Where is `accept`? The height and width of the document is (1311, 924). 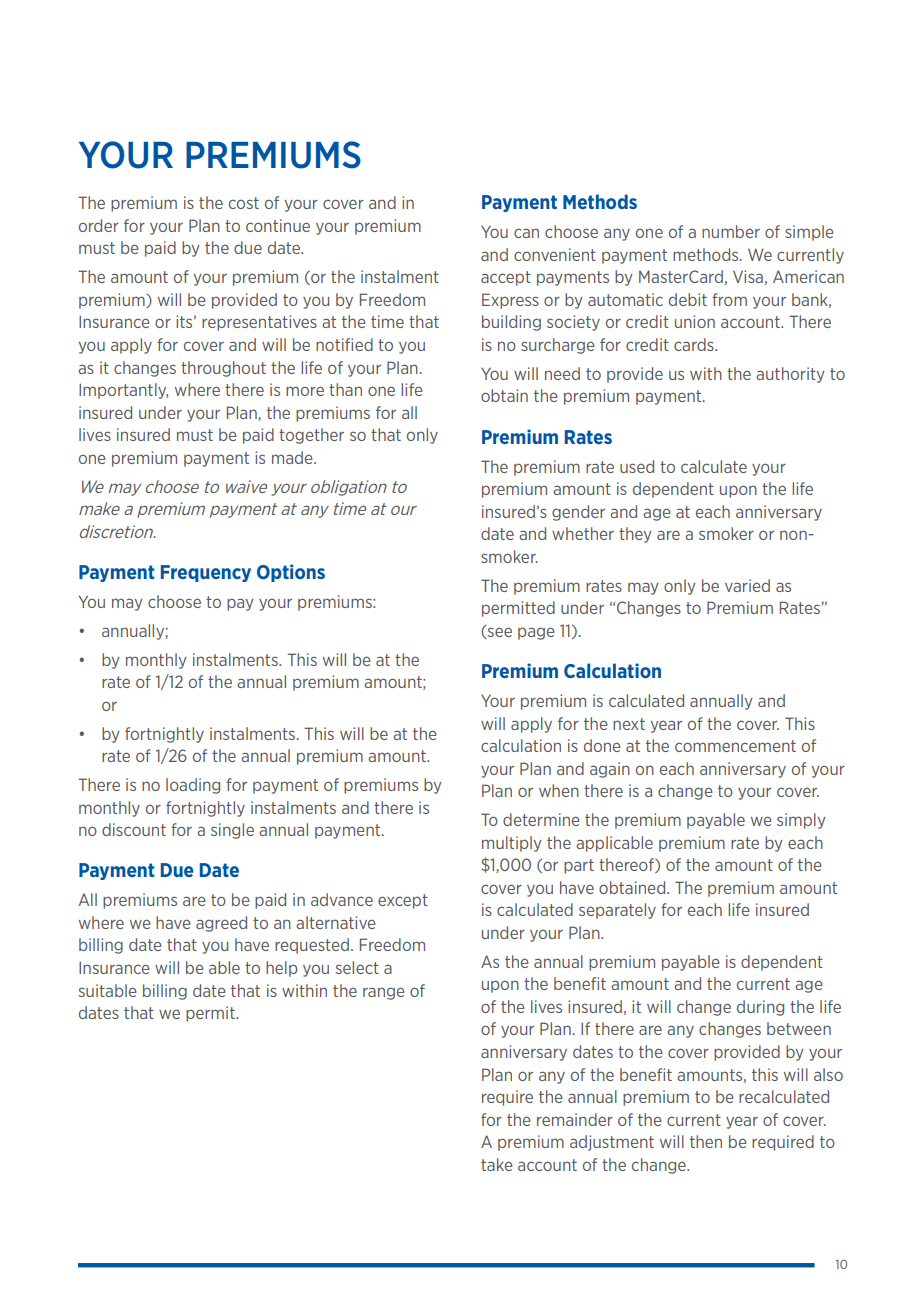
accept is located at coordinates (506, 278).
